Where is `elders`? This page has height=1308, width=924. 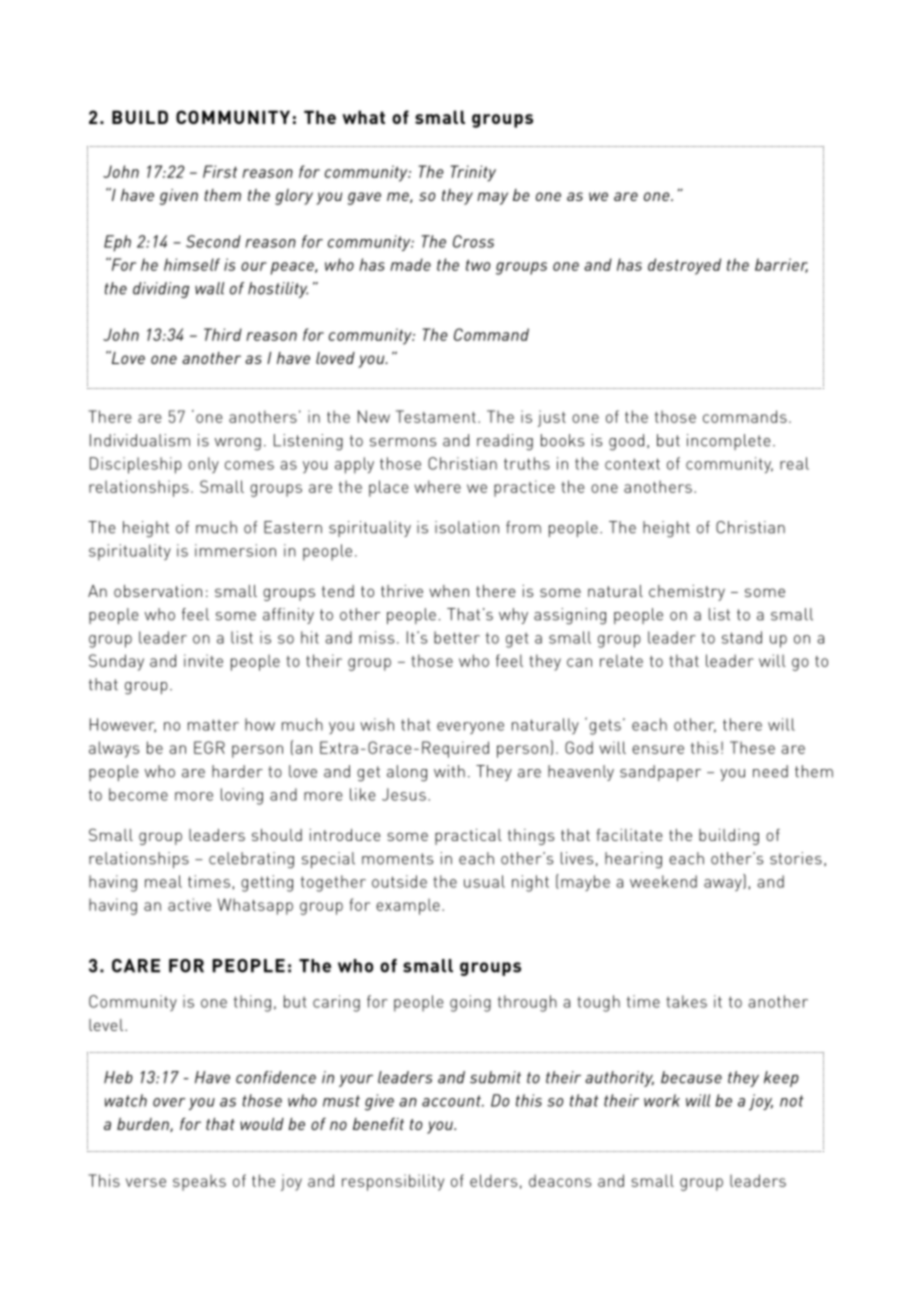 elders is located at coordinates (493, 1180).
